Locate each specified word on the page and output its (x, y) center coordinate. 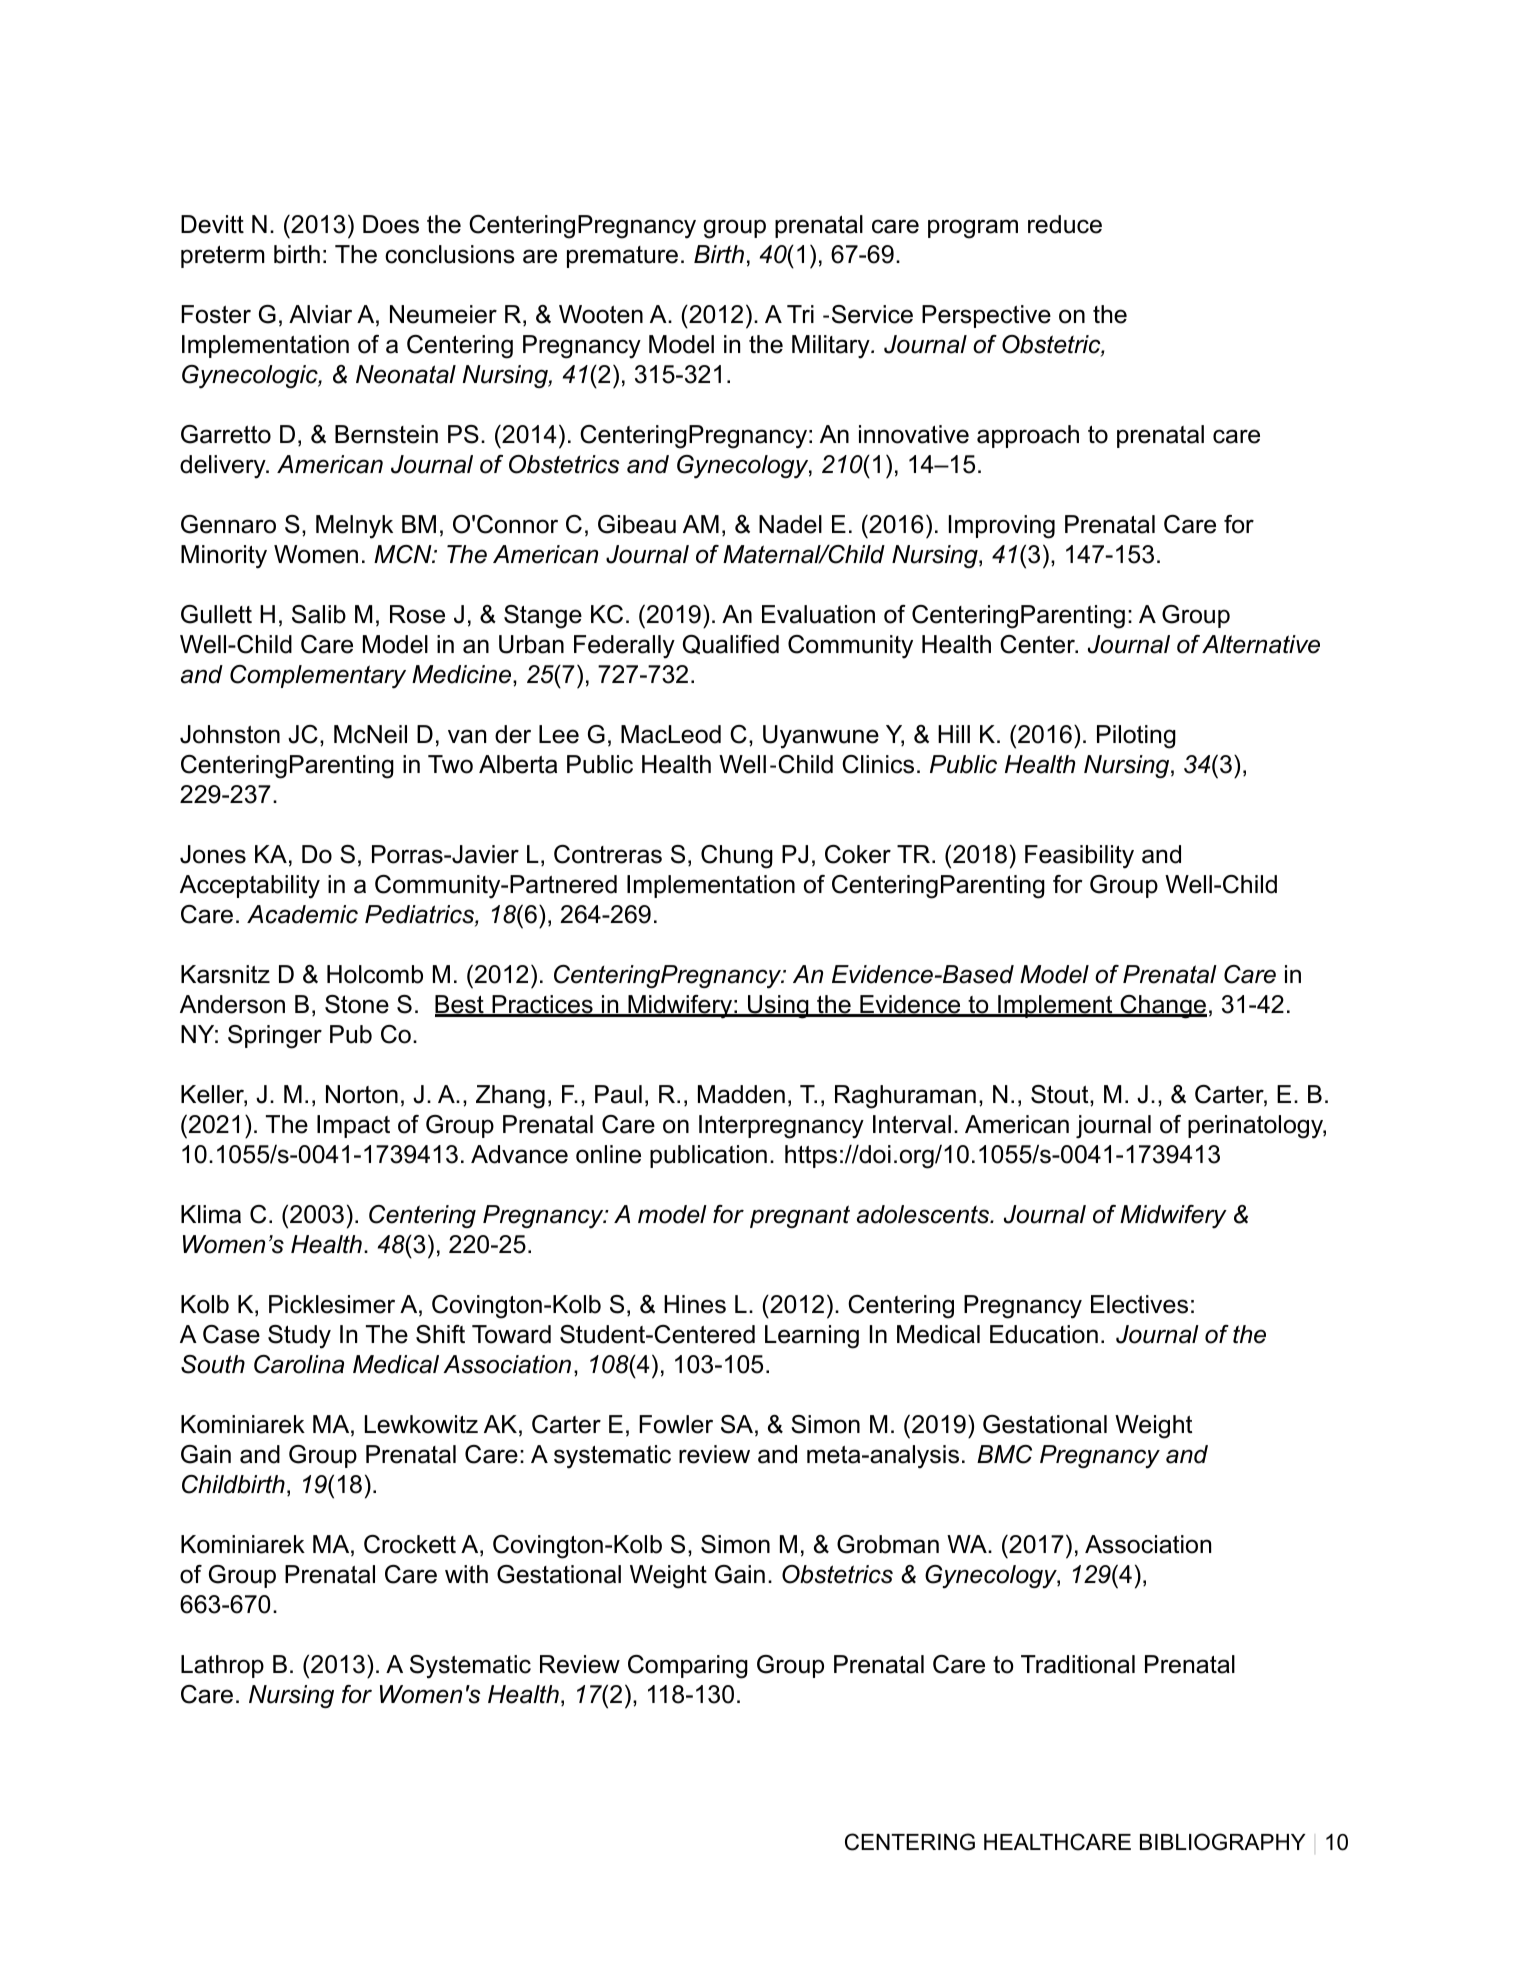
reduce (1065, 224)
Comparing (688, 1667)
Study (299, 1337)
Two (450, 764)
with (466, 1574)
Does (391, 224)
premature (622, 257)
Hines (695, 1304)
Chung (737, 857)
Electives (1139, 1304)
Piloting (1136, 737)
